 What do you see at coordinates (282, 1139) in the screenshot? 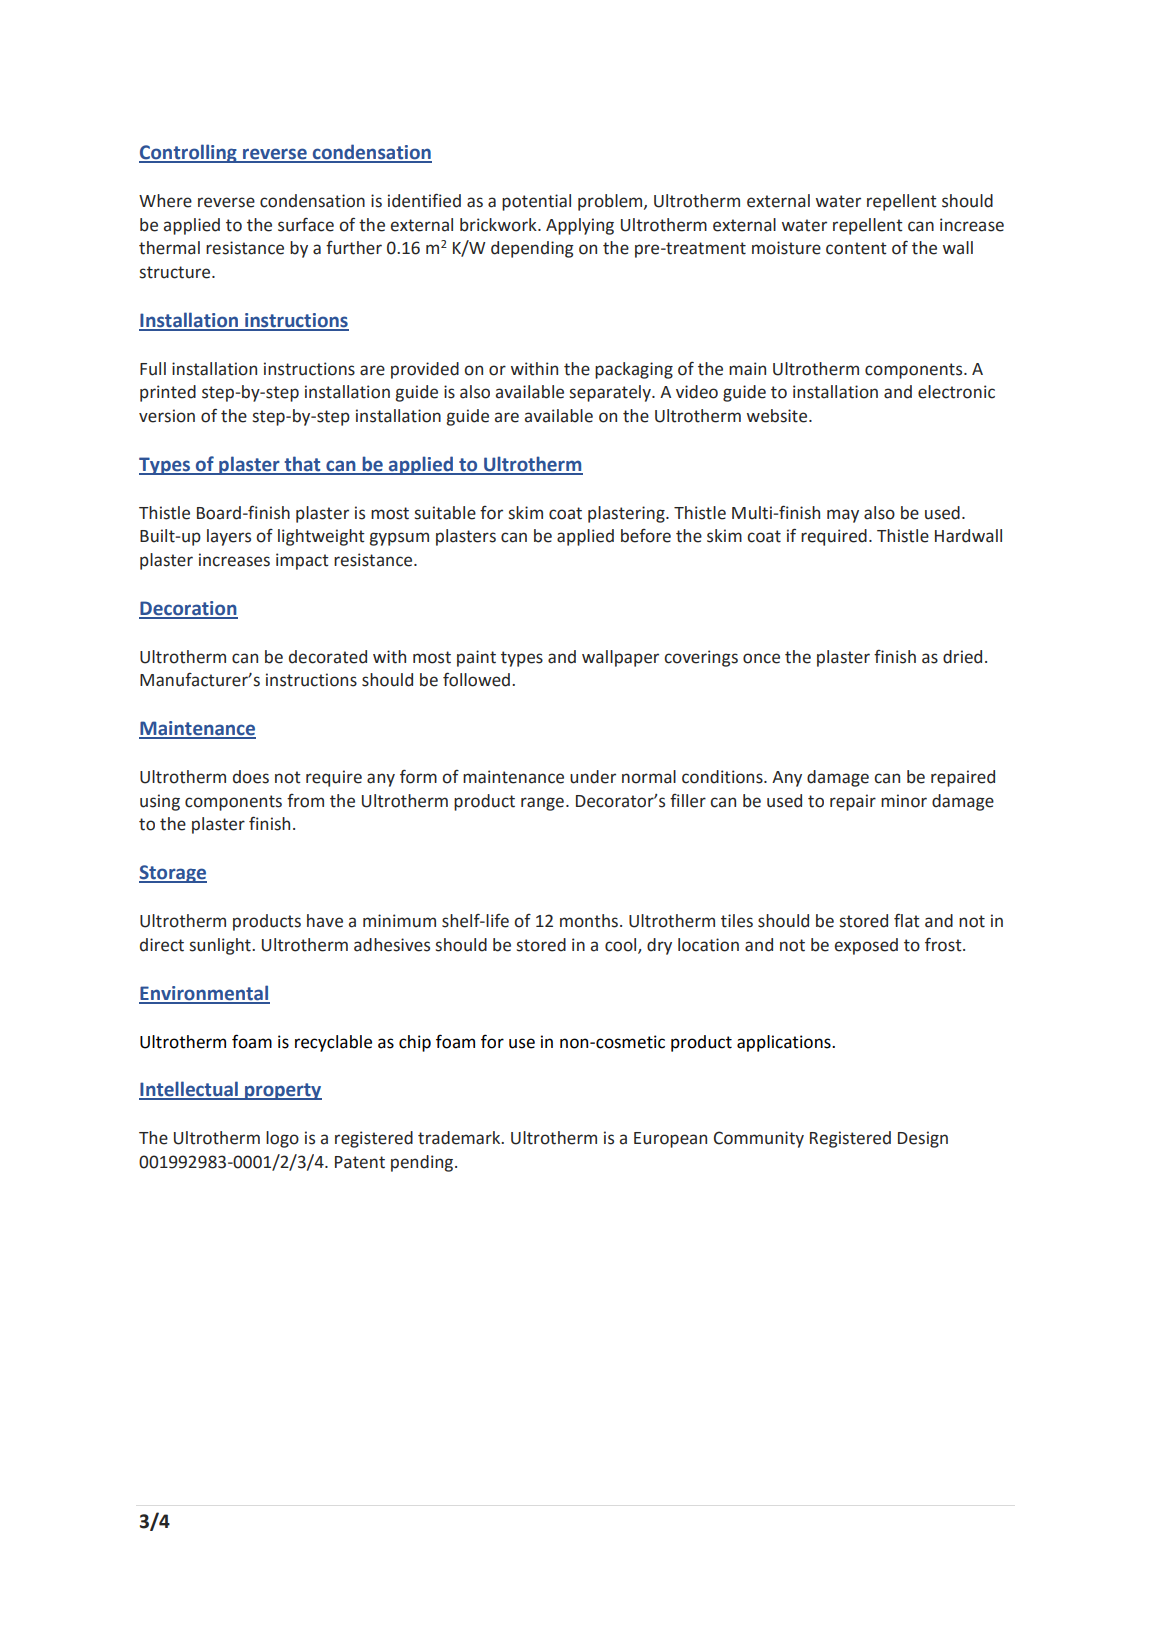
I see `logo` at bounding box center [282, 1139].
